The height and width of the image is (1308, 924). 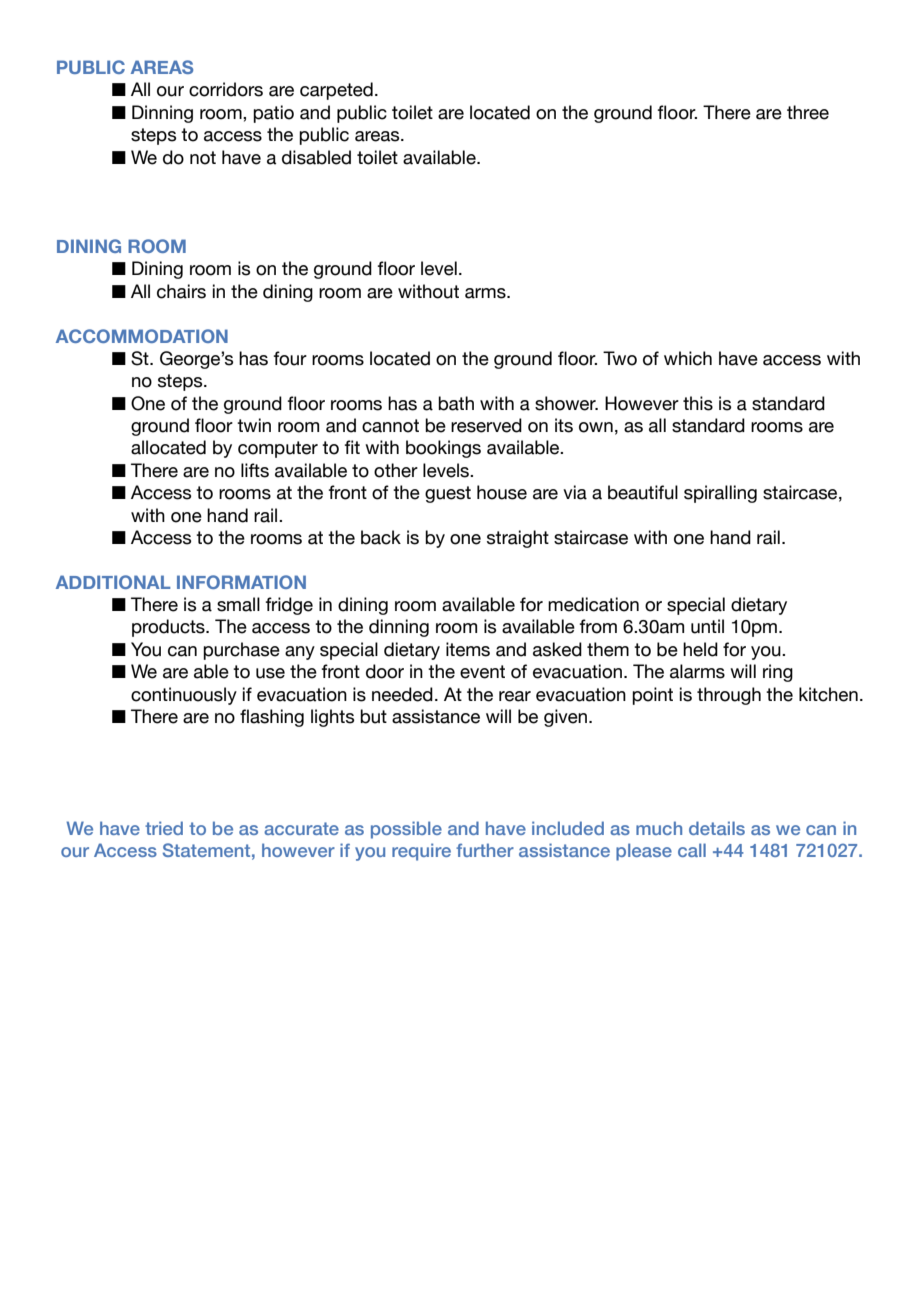 What do you see at coordinates (717, 828) in the image?
I see `details` at bounding box center [717, 828].
